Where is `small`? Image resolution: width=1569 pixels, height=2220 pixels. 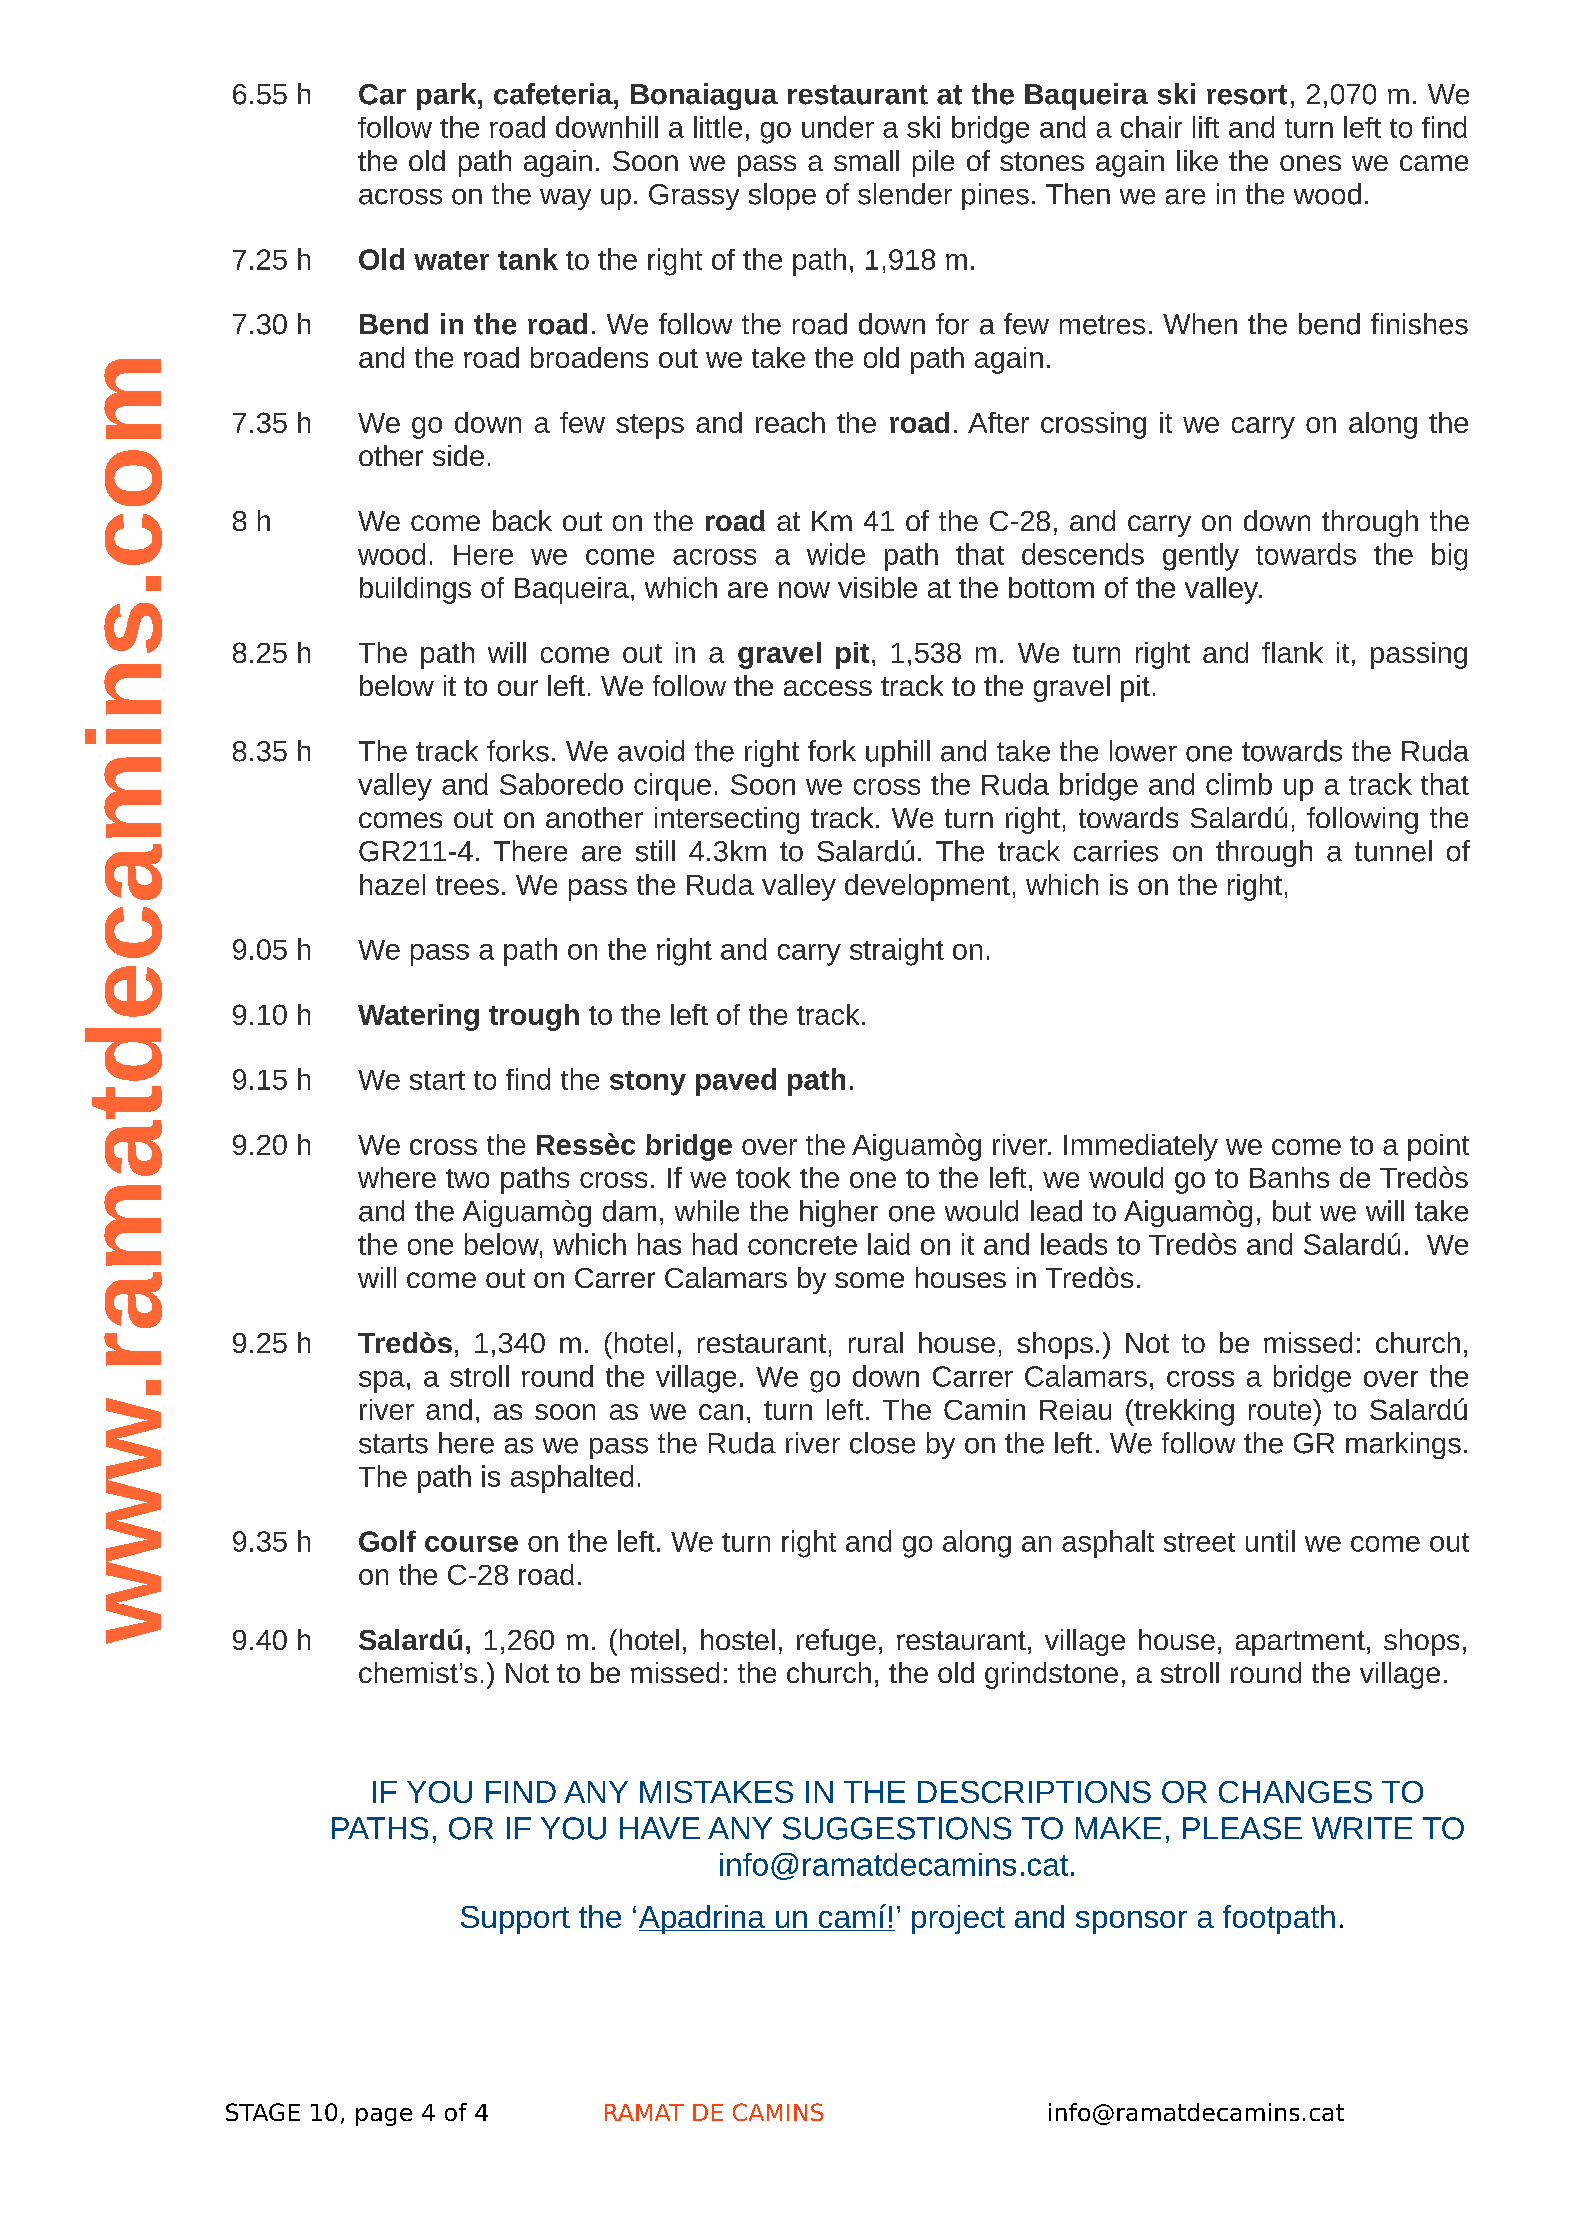 small is located at coordinates (866, 160).
